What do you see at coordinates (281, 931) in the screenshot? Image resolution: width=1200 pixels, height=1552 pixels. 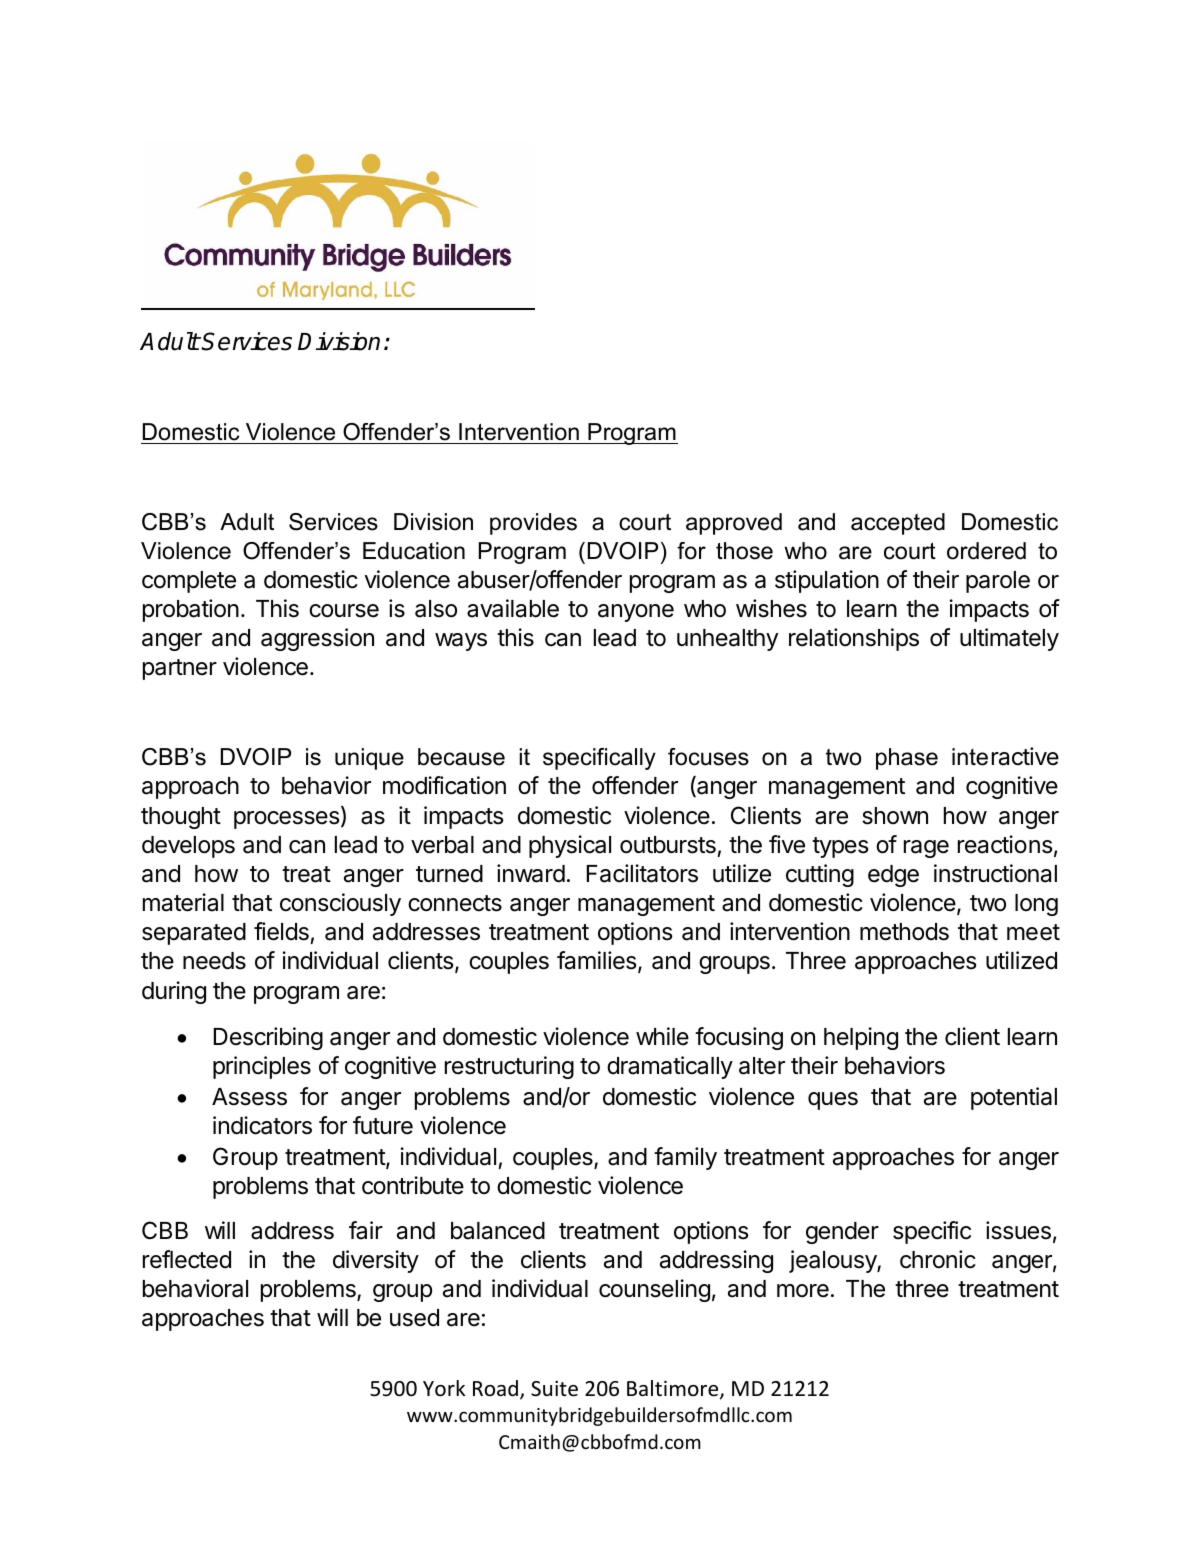 I see `fields` at bounding box center [281, 931].
